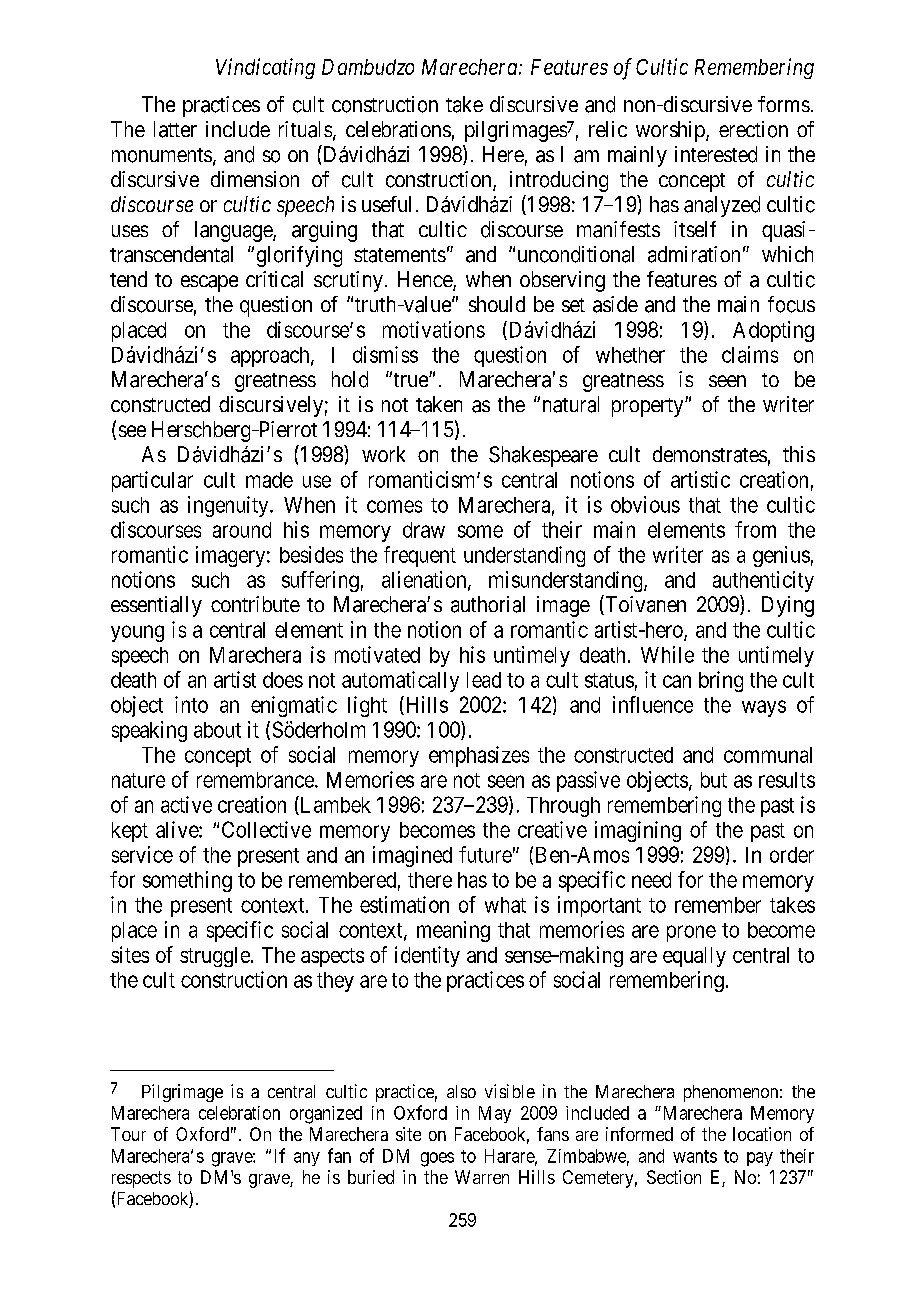 This page has height=1308, width=924. Describe the element at coordinates (559, 181) in the page. I see `introducing` at that location.
